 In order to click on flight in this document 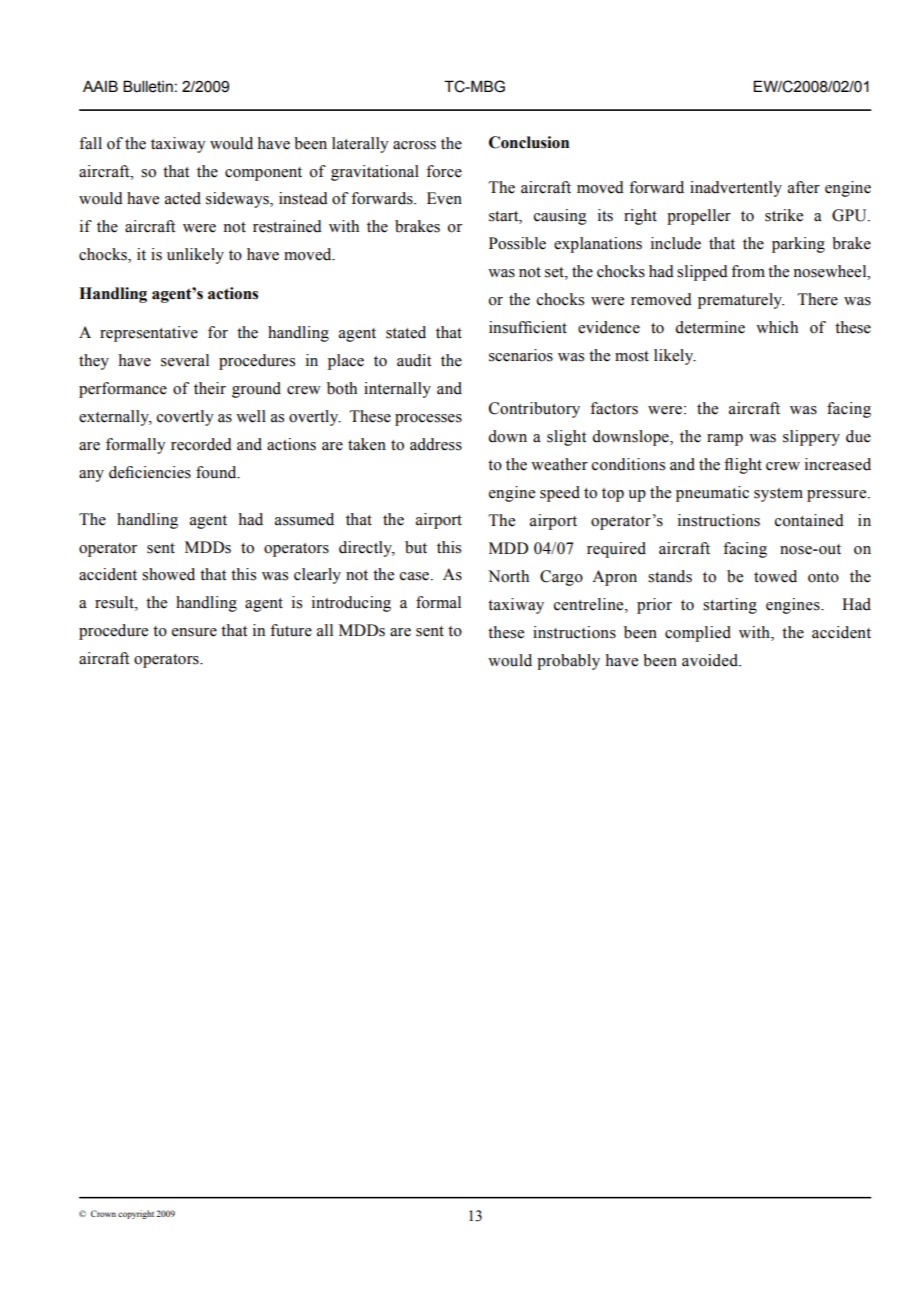, I will do `click(743, 466)`.
